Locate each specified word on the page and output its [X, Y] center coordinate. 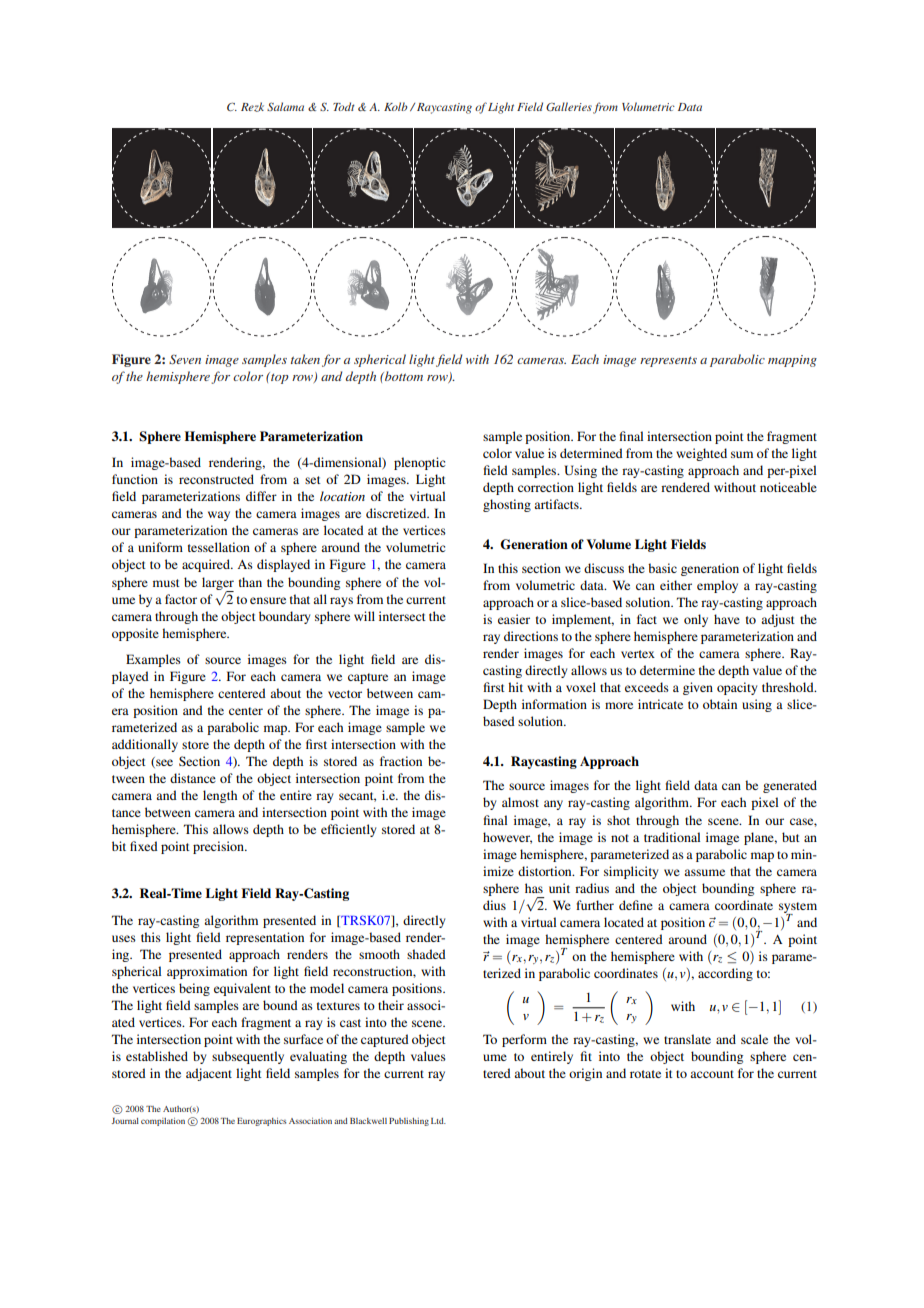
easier [514, 619]
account [712, 1074]
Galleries [569, 106]
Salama [285, 106]
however [507, 838]
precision [219, 847]
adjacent [209, 1074]
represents [668, 362]
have [727, 619]
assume [704, 872]
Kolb [396, 106]
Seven [185, 359]
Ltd [438, 1121]
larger [218, 584]
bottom [403, 376]
